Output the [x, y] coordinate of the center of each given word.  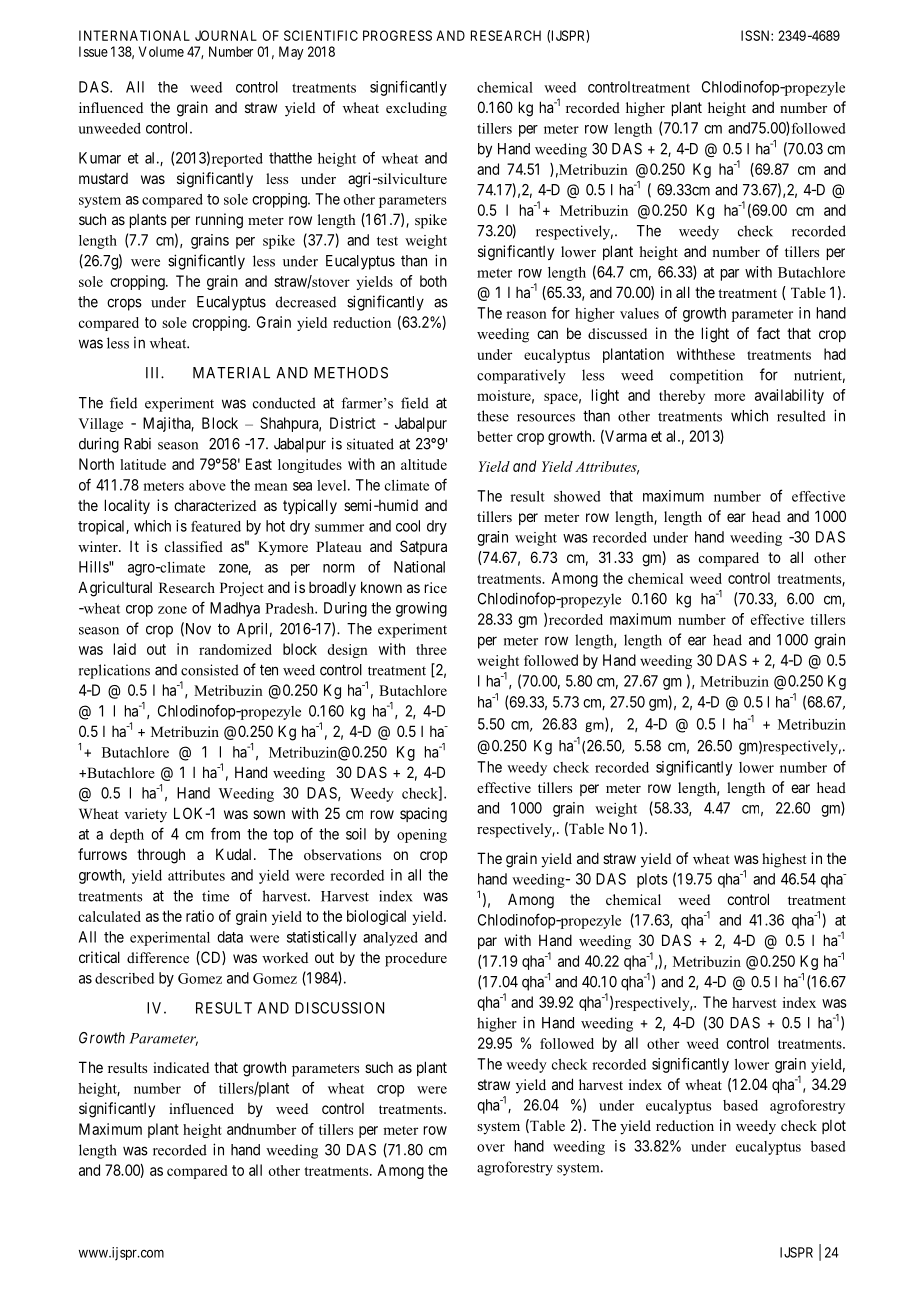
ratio [200, 916]
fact [768, 333]
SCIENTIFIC [321, 35]
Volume [161, 51]
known [381, 587]
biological [376, 917]
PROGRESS [397, 35]
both [433, 281]
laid [125, 649]
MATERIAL [231, 373]
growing [421, 609]
